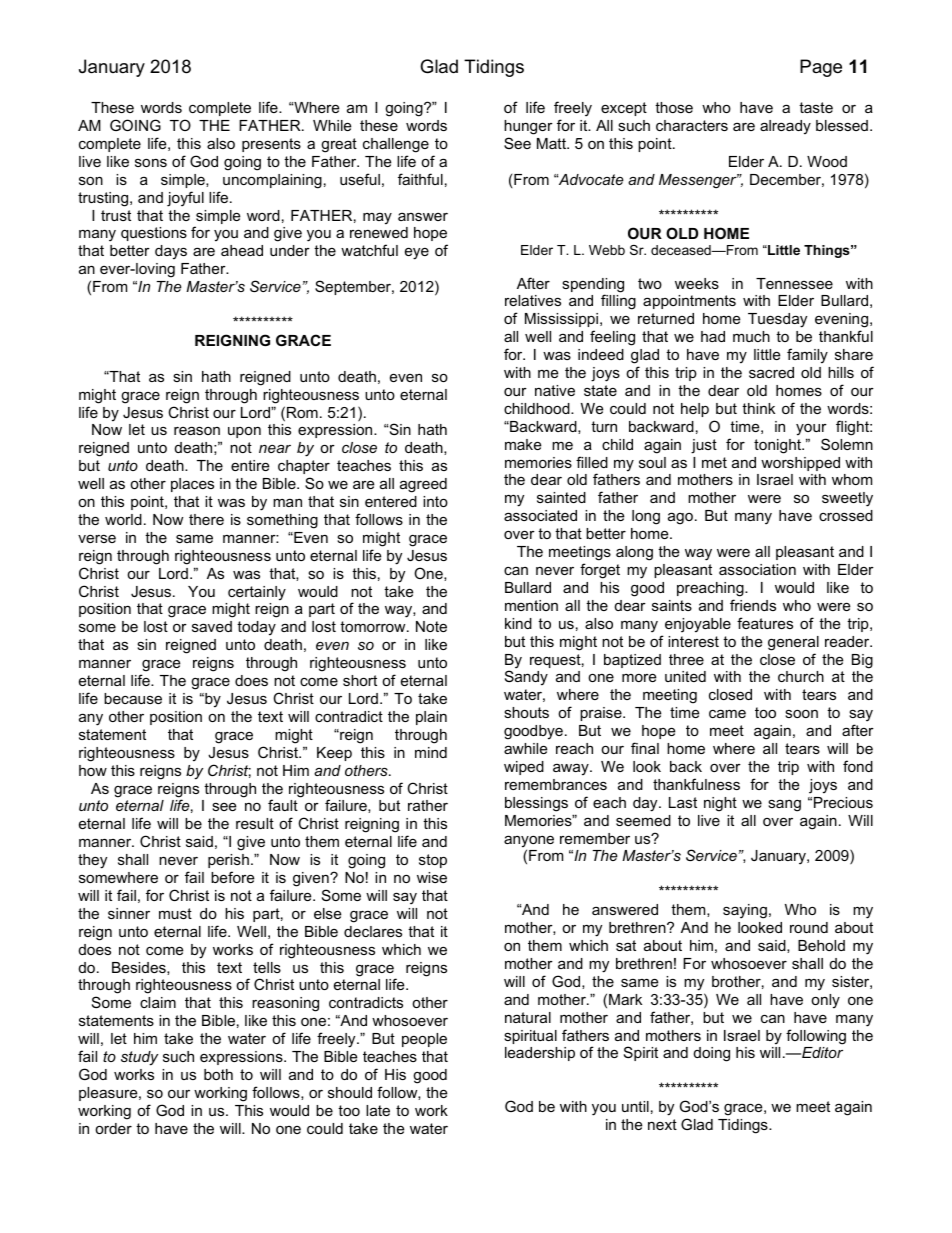 This screenshot has width=952, height=1233. What do you see at coordinates (218, 1074) in the screenshot?
I see `both` at bounding box center [218, 1074].
